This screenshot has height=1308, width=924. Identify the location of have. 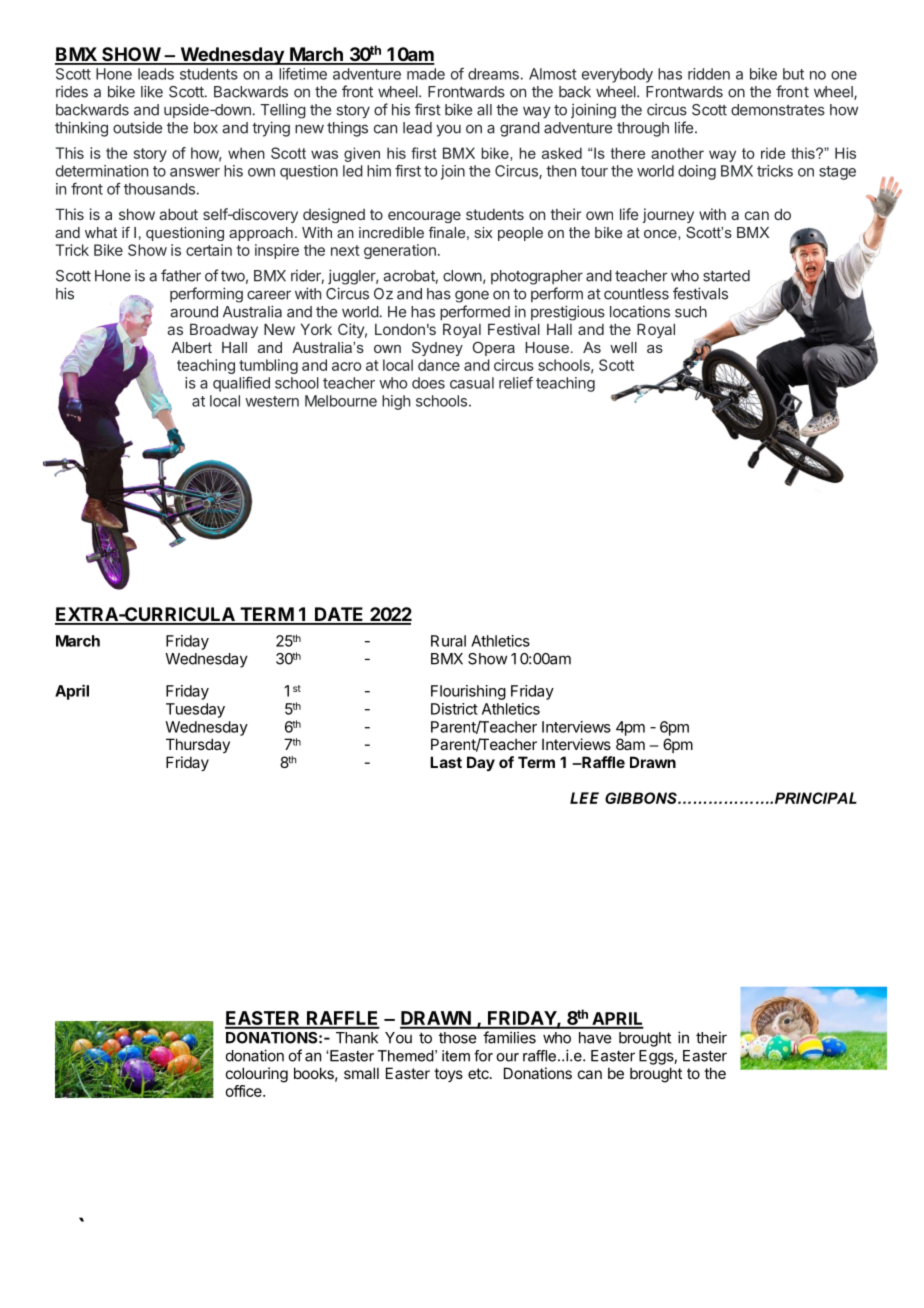
(595, 1038).
